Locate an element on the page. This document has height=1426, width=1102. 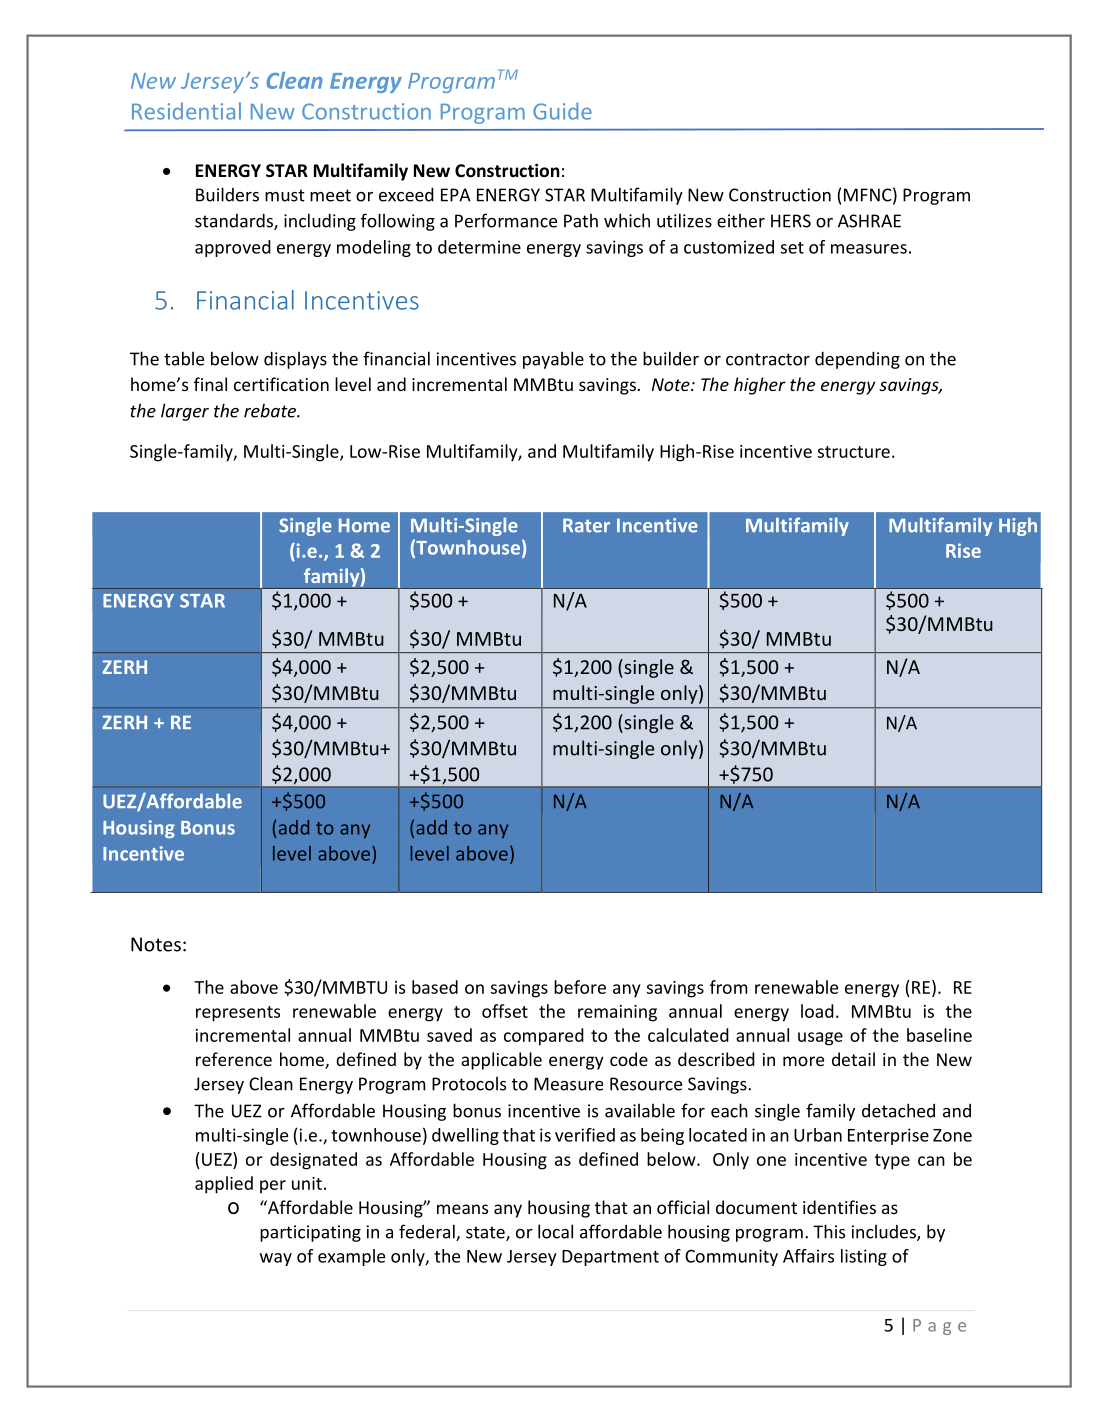
before is located at coordinates (580, 987).
